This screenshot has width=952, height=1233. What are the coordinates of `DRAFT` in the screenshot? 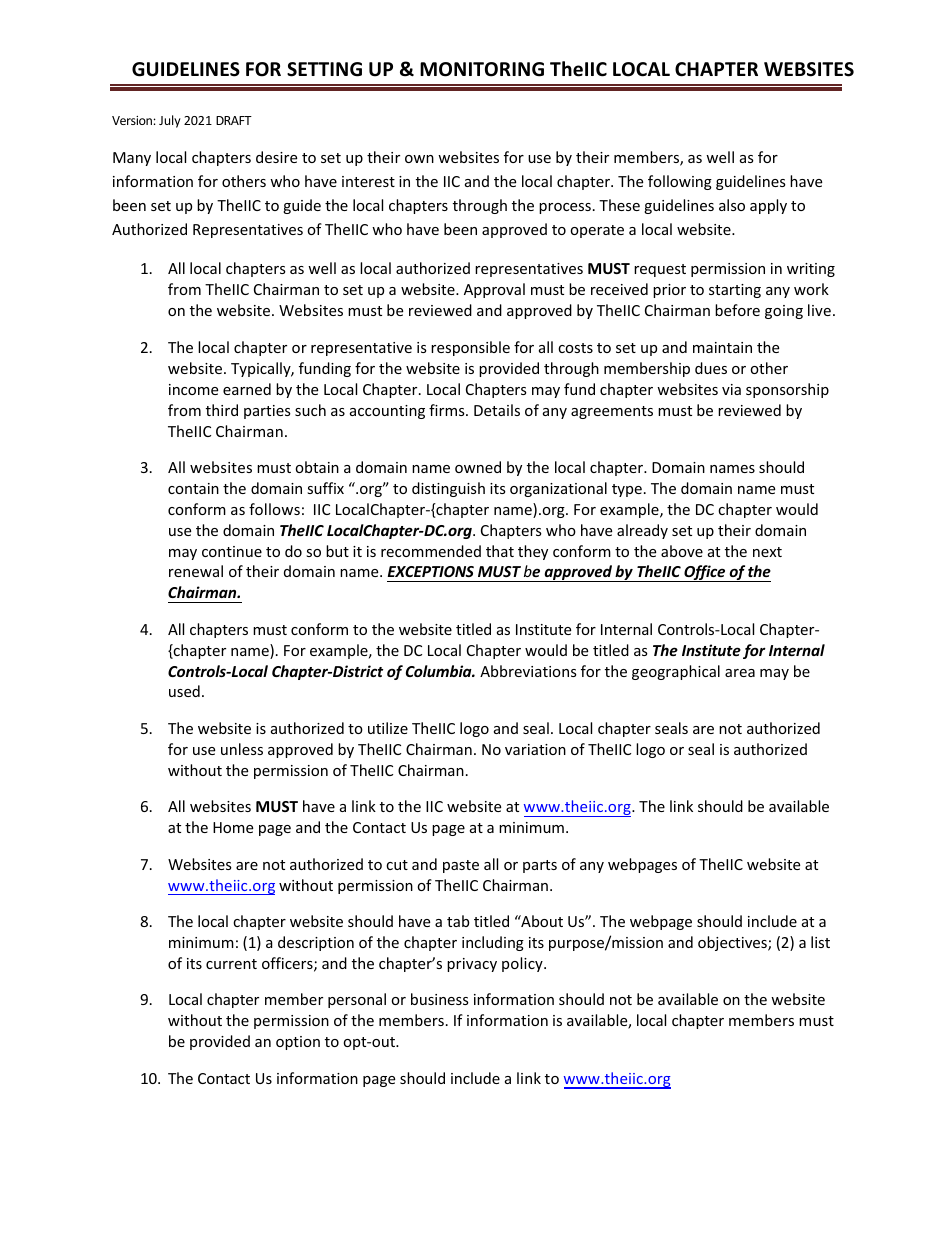 It's located at (234, 120).
